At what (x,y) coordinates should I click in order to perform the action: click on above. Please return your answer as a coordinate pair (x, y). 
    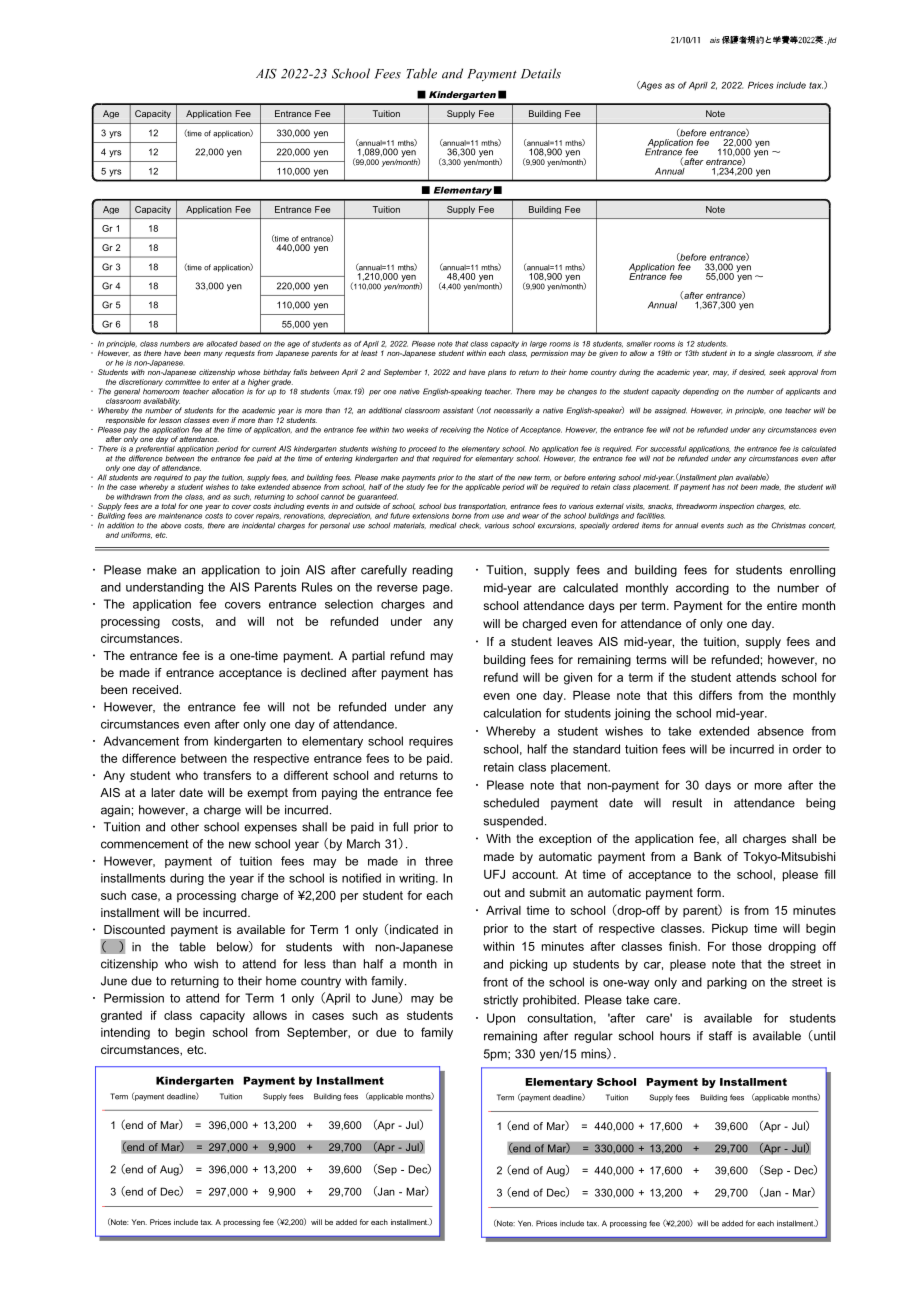
    Looking at the image, I should click on (171, 525).
